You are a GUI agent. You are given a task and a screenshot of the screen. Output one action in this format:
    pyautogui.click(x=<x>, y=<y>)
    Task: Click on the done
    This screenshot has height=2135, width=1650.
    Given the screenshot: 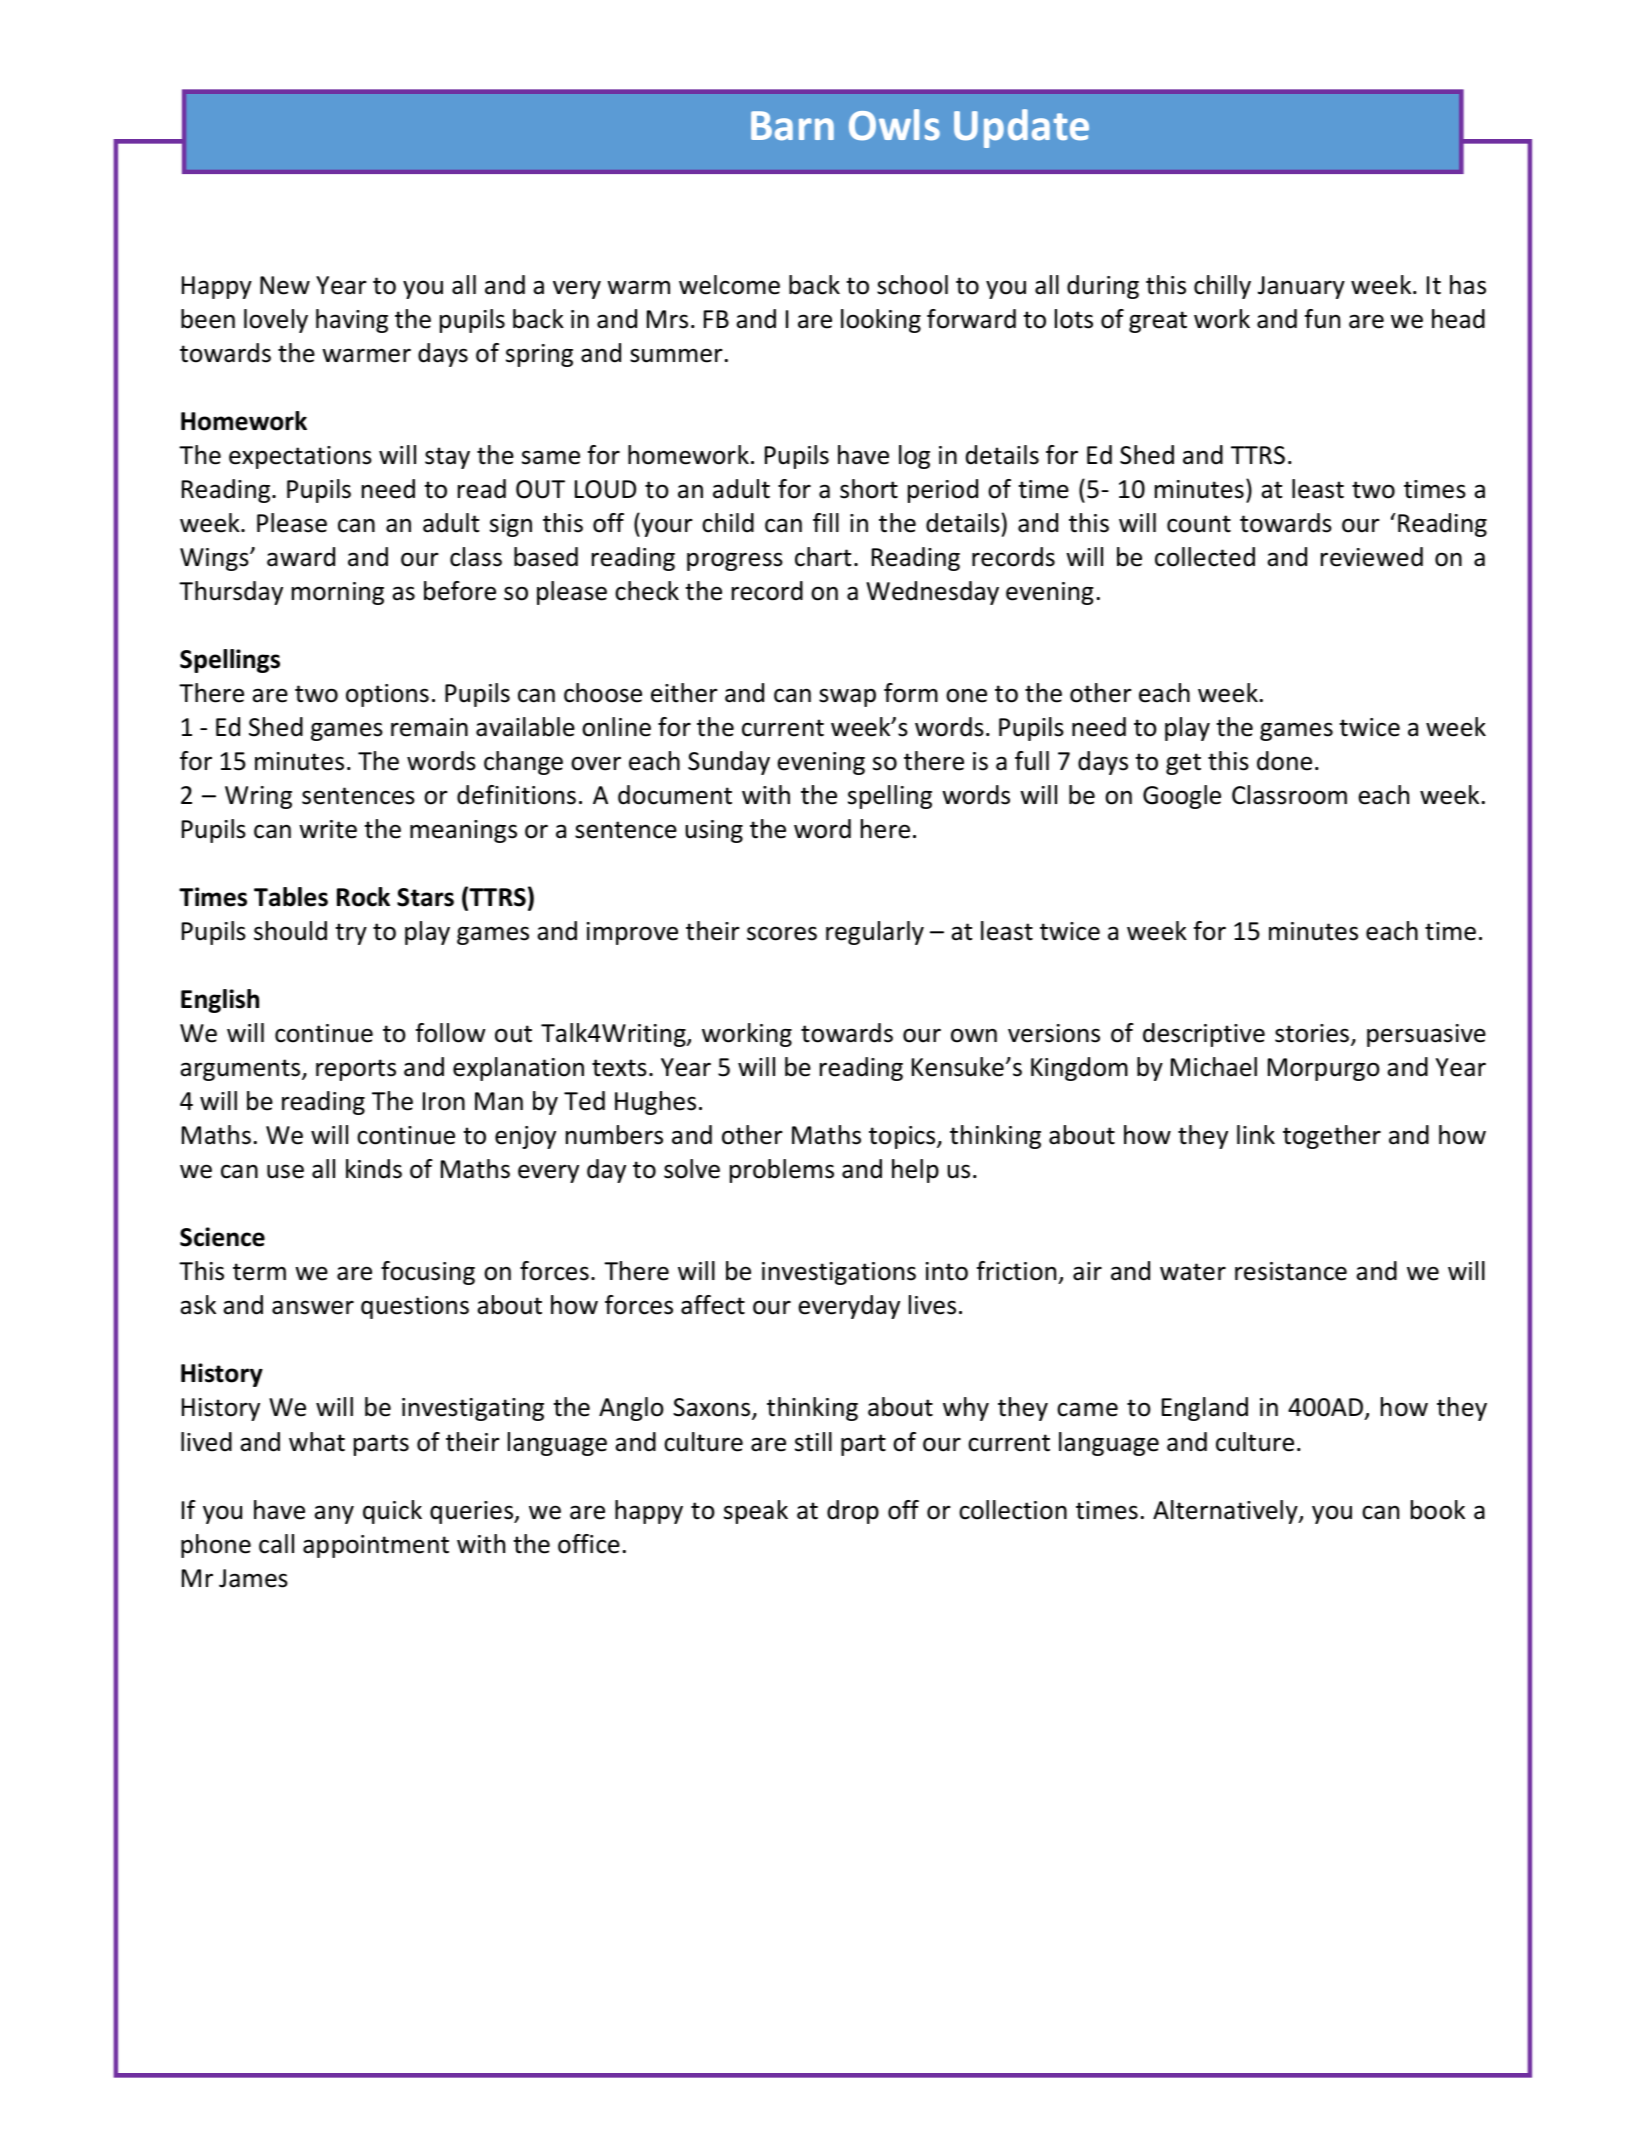 What is the action you would take?
    pyautogui.click(x=1284, y=761)
